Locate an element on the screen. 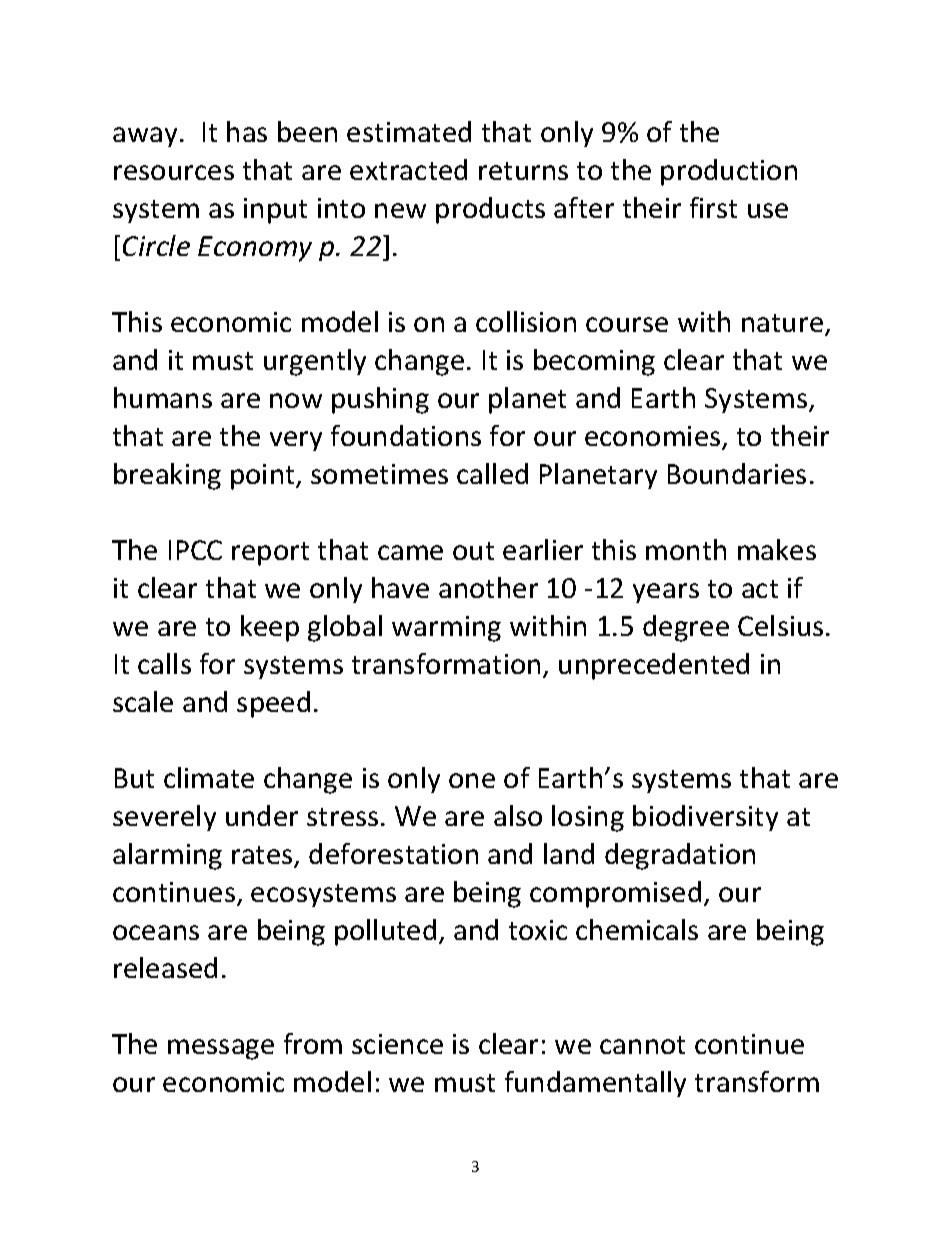 This screenshot has width=952, height=1233. resources is located at coordinates (174, 172).
